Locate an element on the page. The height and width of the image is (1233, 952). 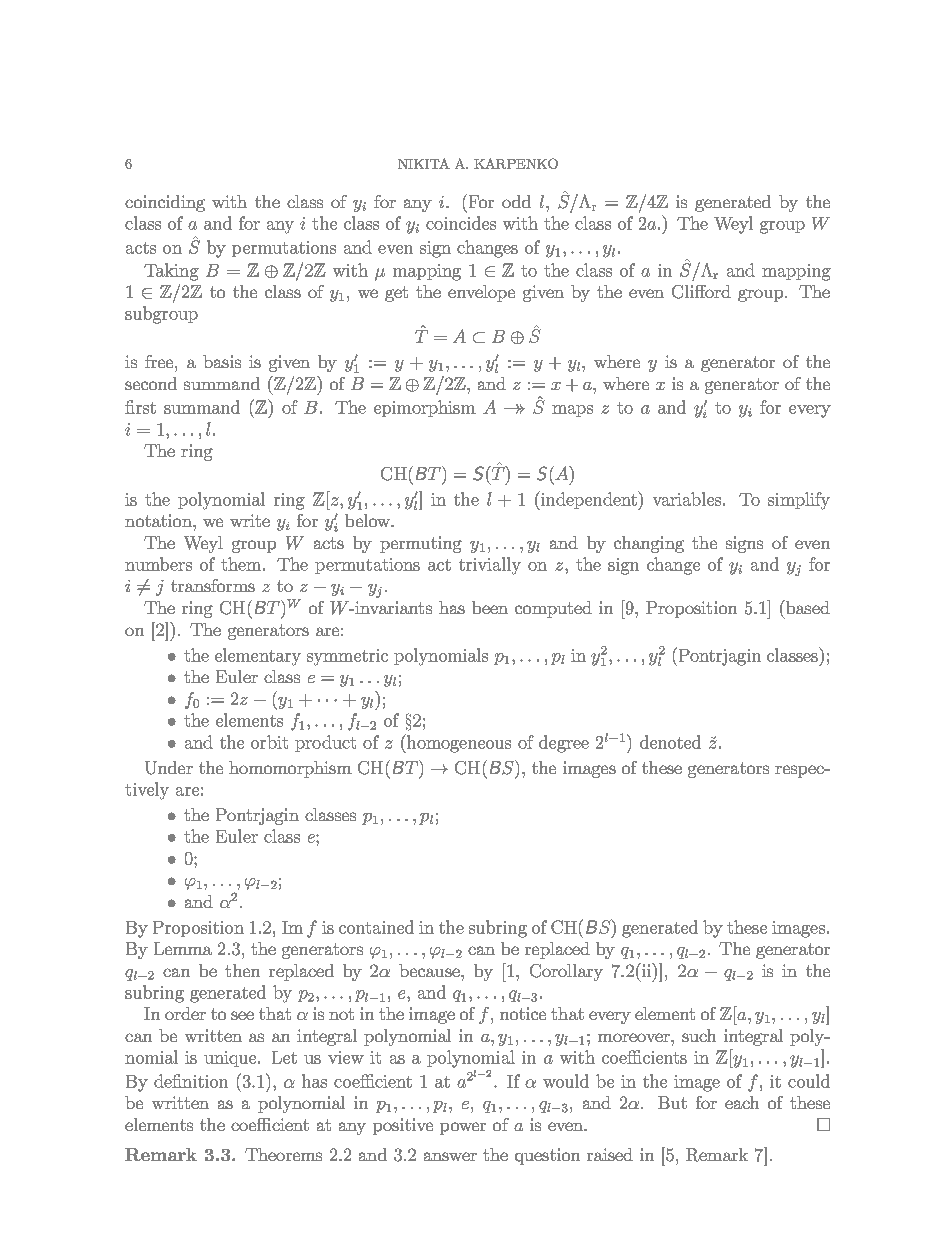
permuting is located at coordinates (421, 544).
